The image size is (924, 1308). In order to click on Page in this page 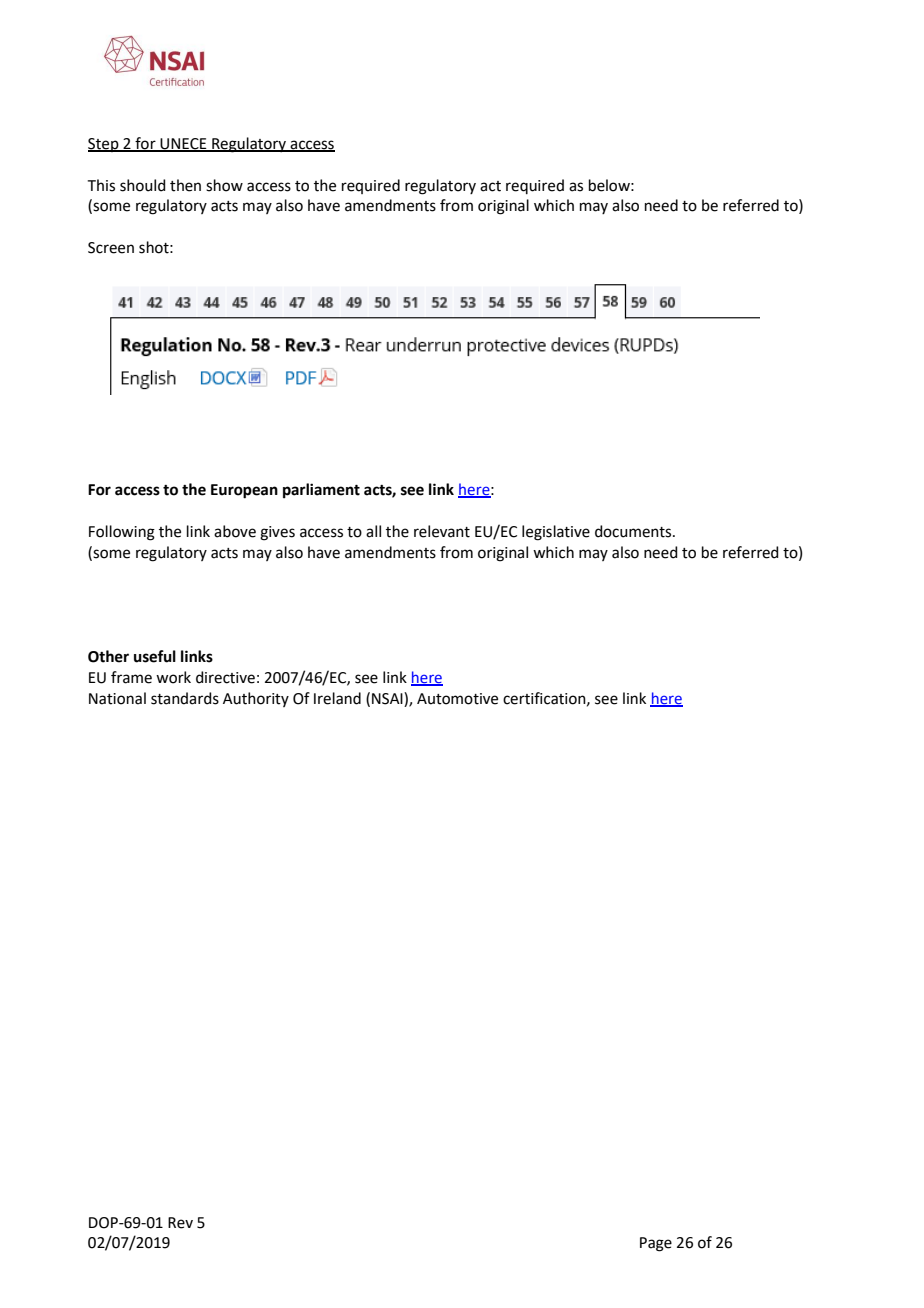, I will do `click(656, 1244)`.
